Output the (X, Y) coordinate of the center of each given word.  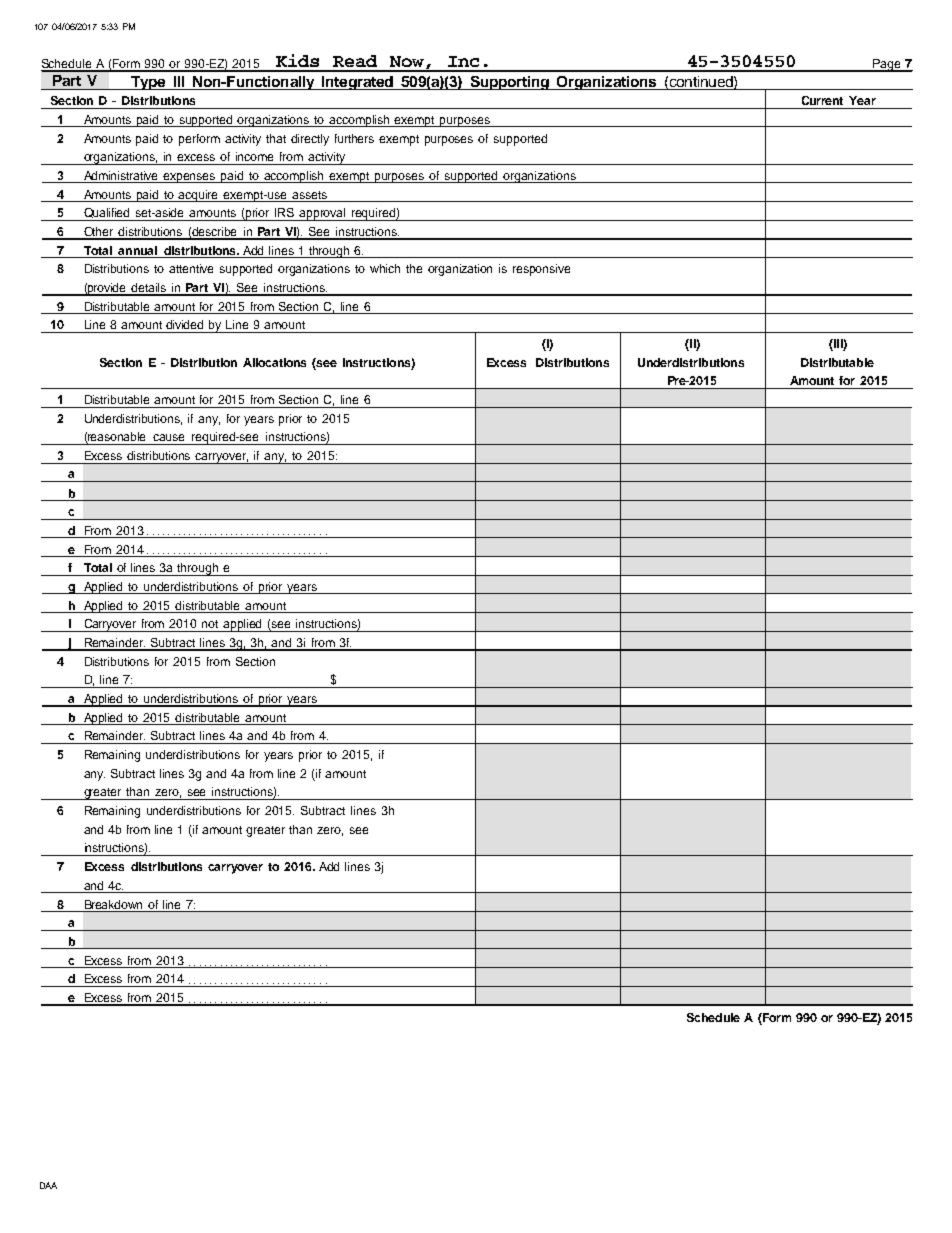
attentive (191, 268)
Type (148, 83)
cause (168, 437)
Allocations (274, 362)
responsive (541, 270)
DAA (48, 1185)
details (149, 289)
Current (822, 100)
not (210, 624)
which (385, 268)
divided (184, 324)
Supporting (509, 83)
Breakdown (113, 904)
